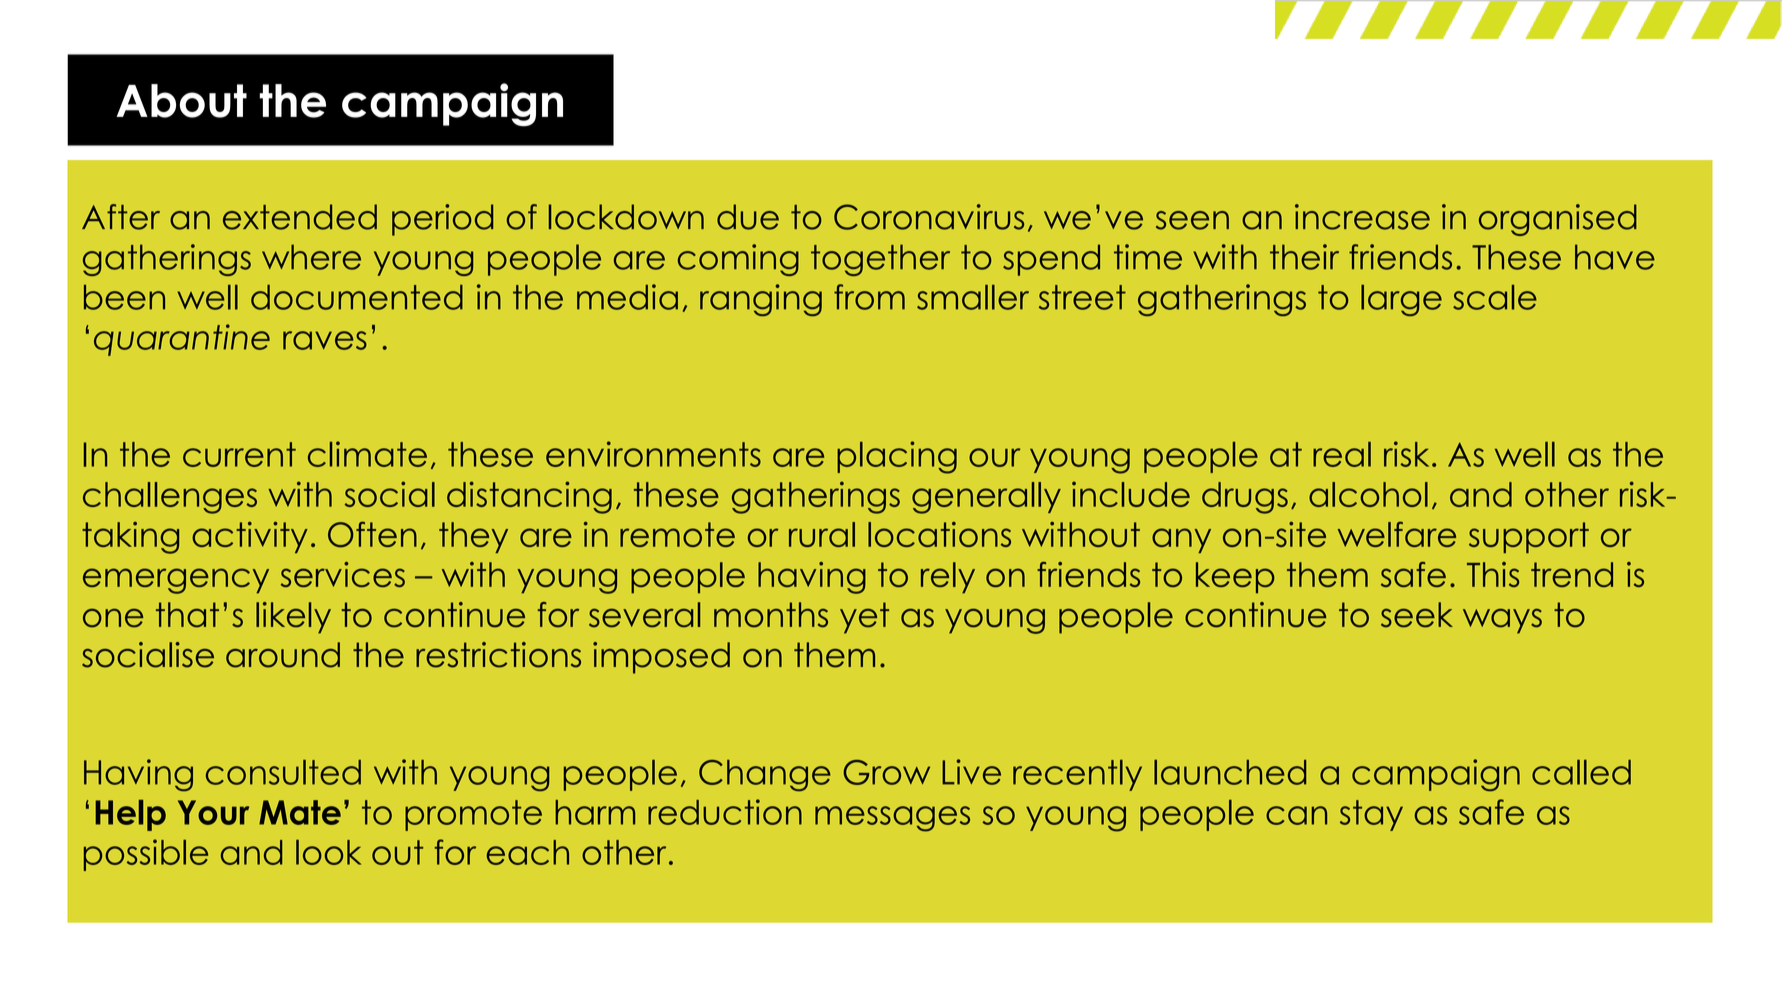  Describe the element at coordinates (892, 819) in the screenshot. I see `messages` at that location.
